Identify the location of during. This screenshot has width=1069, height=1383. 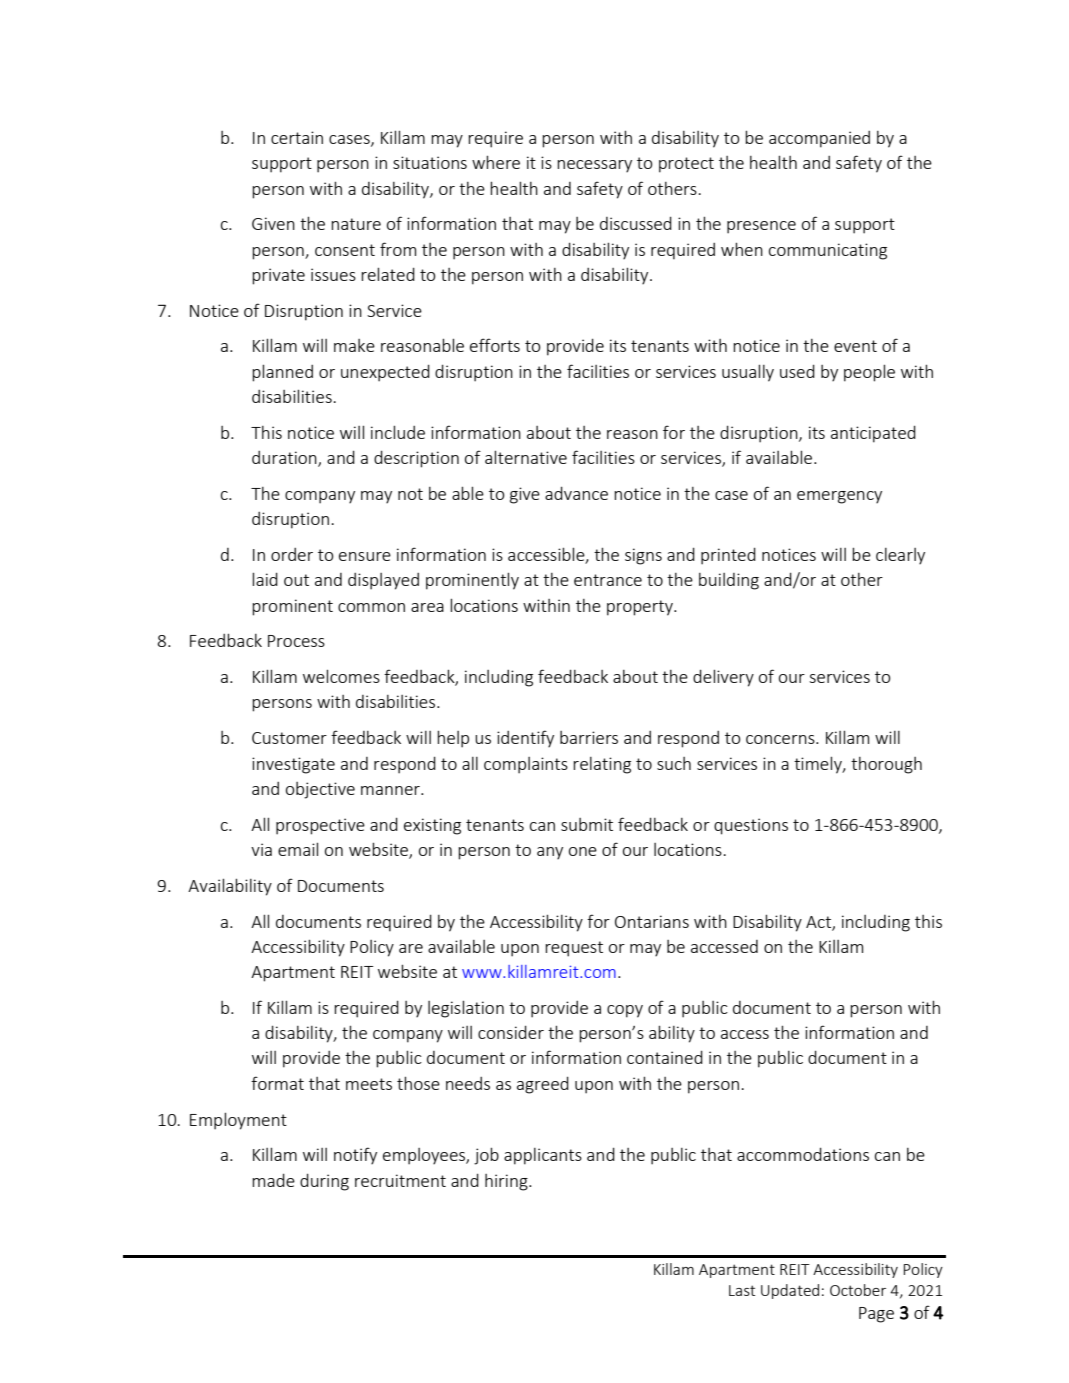
(324, 1182).
